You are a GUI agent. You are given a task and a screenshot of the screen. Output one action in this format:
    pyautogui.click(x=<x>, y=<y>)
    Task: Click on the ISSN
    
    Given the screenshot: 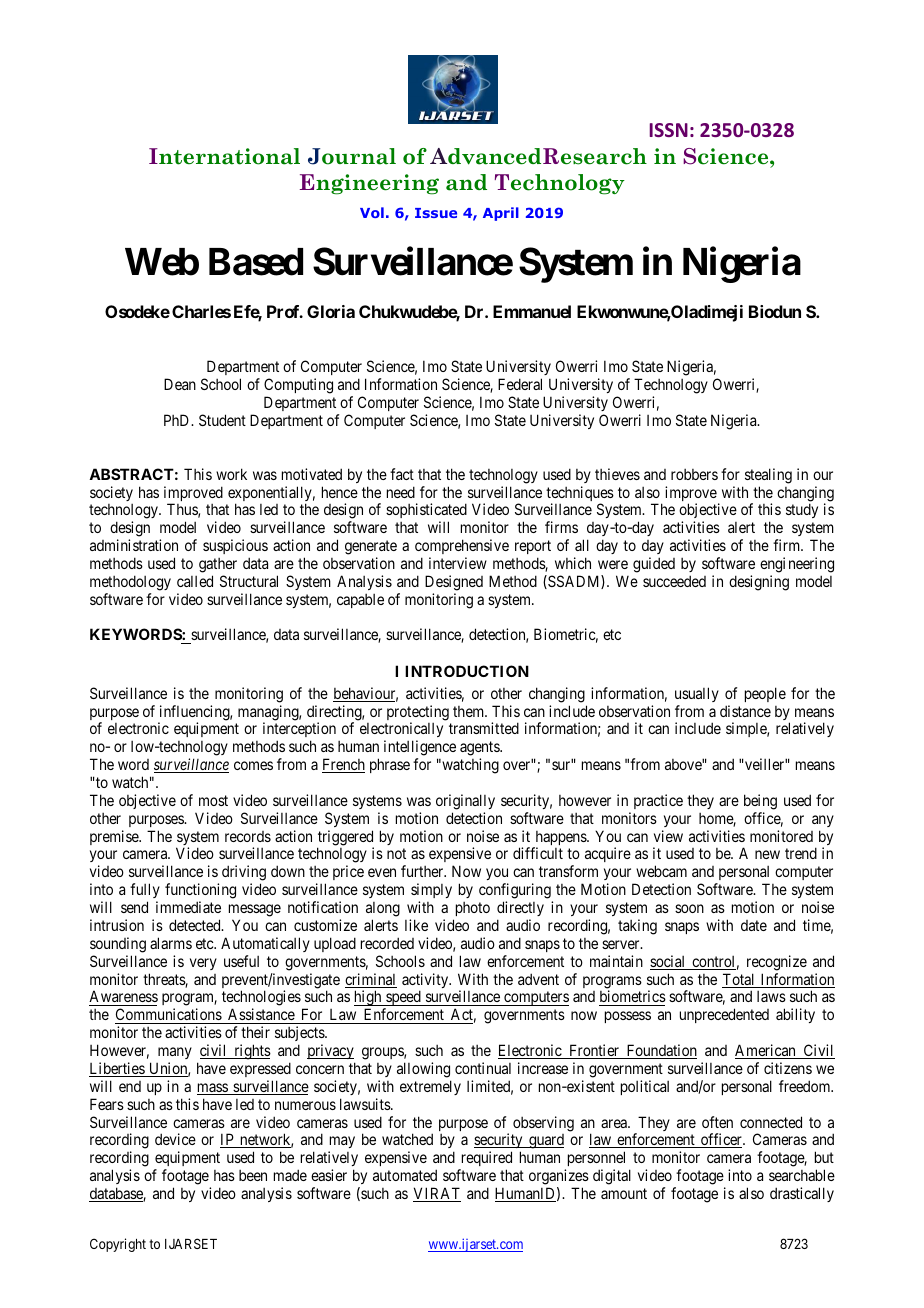 What is the action you would take?
    pyautogui.click(x=669, y=130)
